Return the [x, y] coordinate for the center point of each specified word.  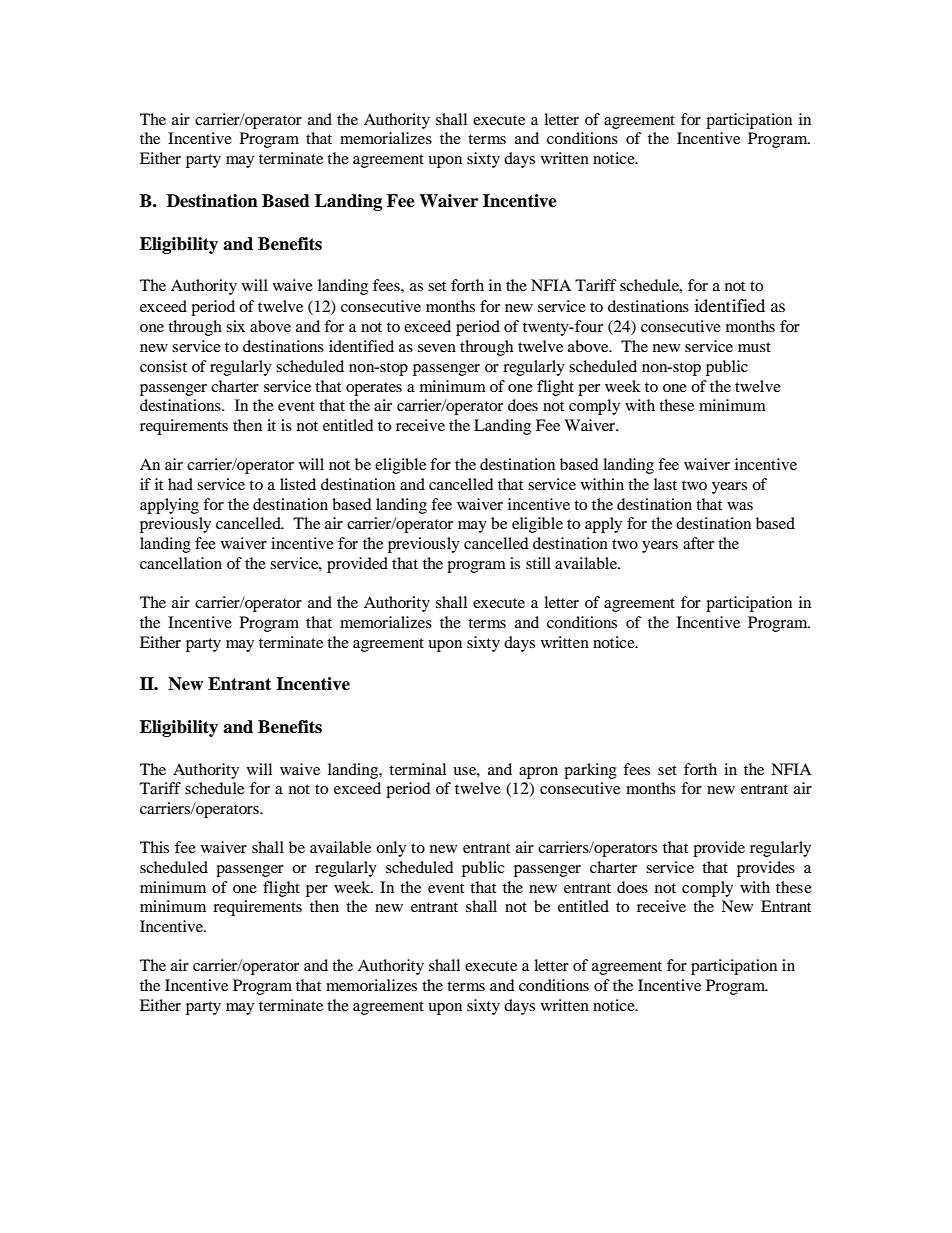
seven [437, 348]
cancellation [181, 563]
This [154, 847]
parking [590, 771]
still [538, 563]
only [391, 849]
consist [163, 366]
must [754, 347]
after [698, 543]
